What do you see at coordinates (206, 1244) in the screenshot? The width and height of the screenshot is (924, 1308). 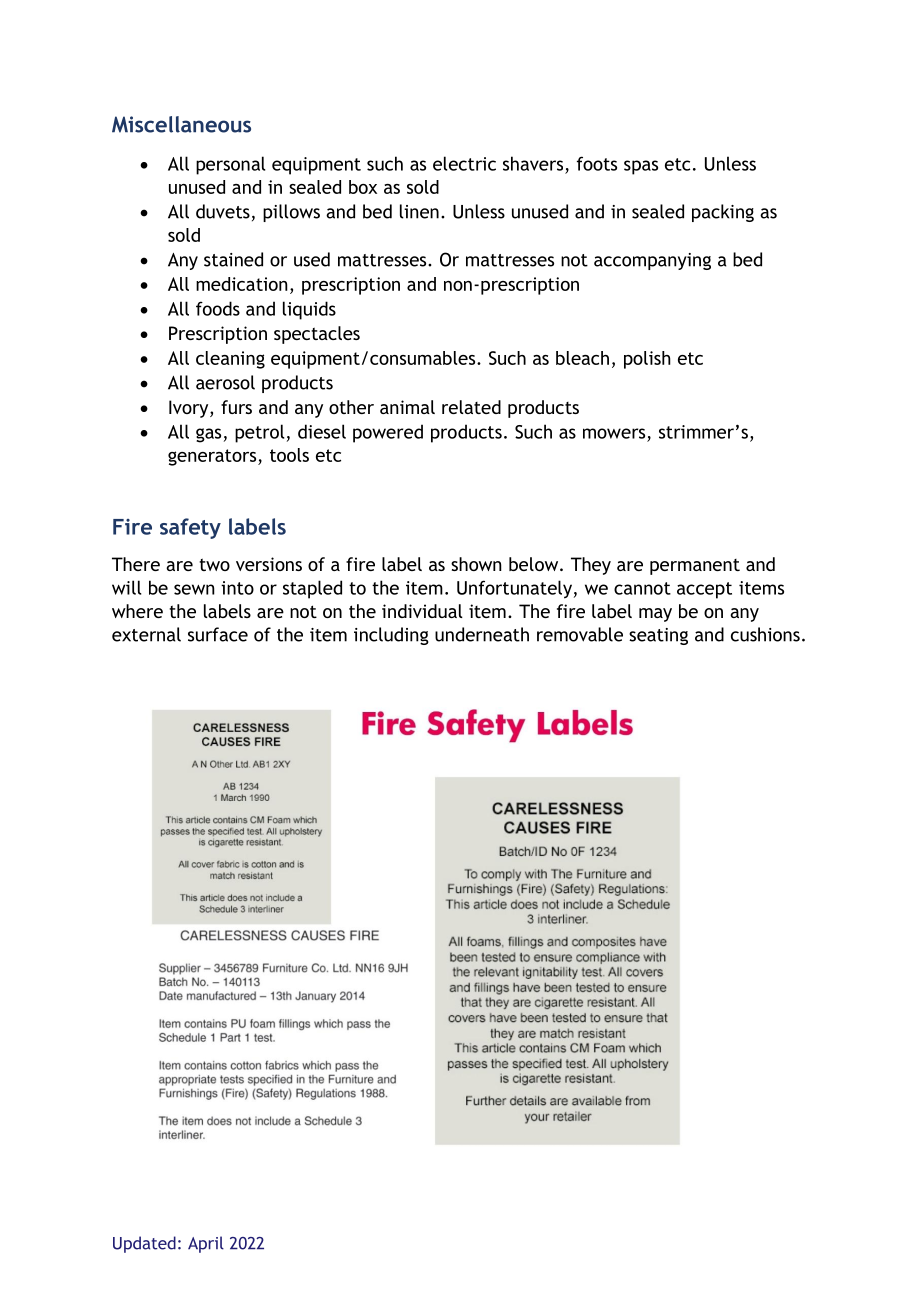 I see `April` at bounding box center [206, 1244].
